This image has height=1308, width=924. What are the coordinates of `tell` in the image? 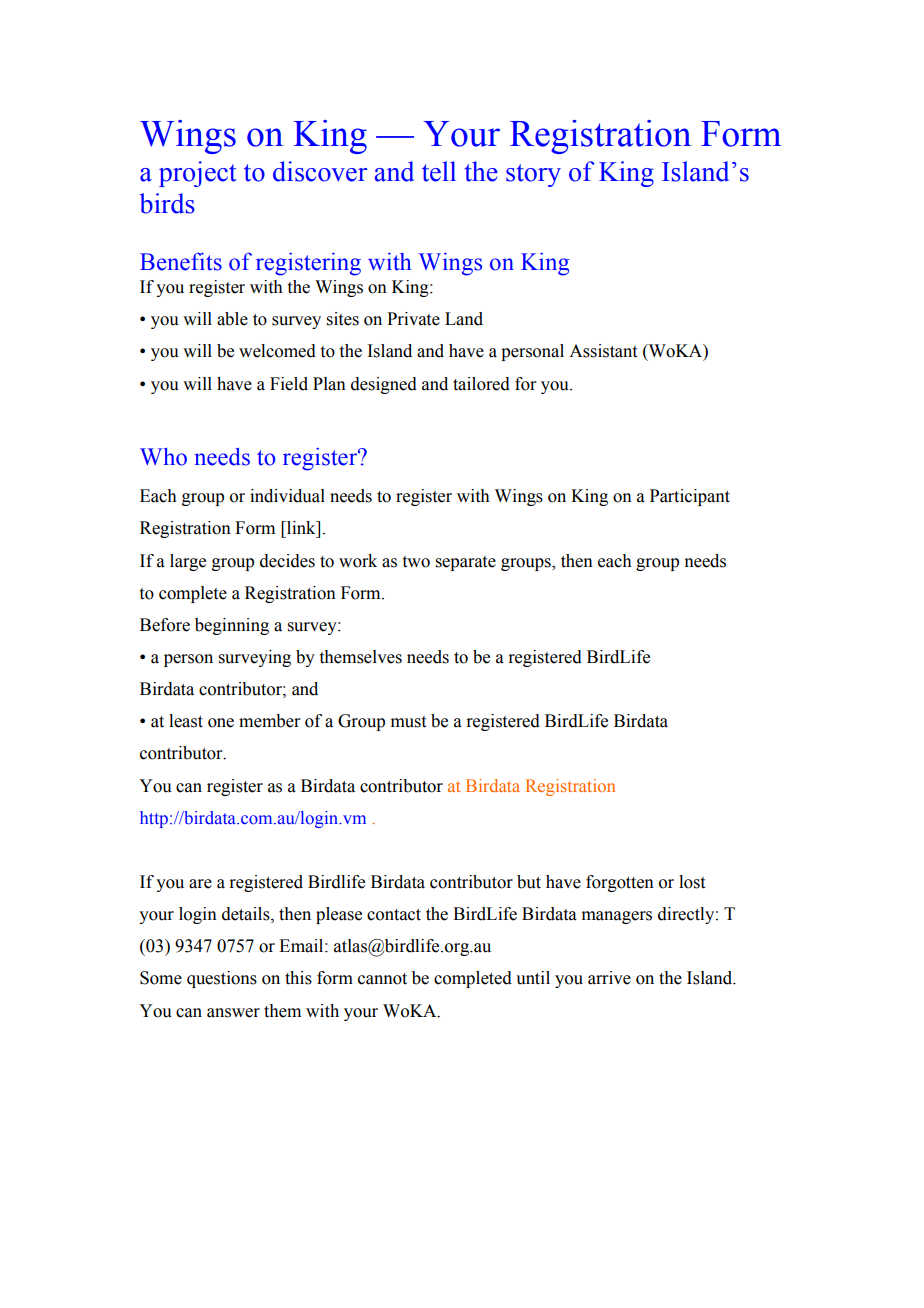 It's located at (439, 171).
